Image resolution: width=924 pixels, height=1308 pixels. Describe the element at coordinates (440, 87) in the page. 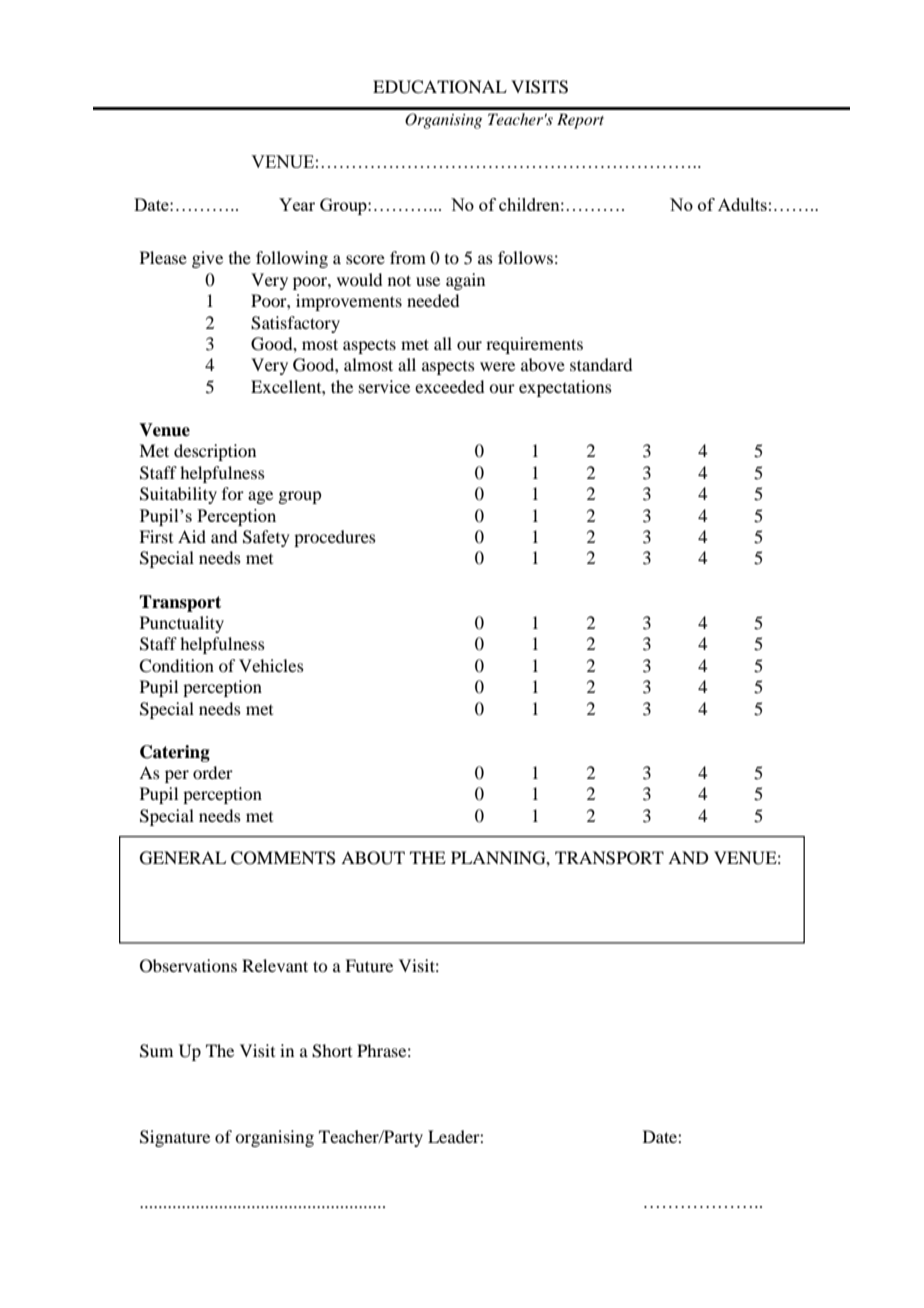

I see `EDUCATIONAL` at that location.
